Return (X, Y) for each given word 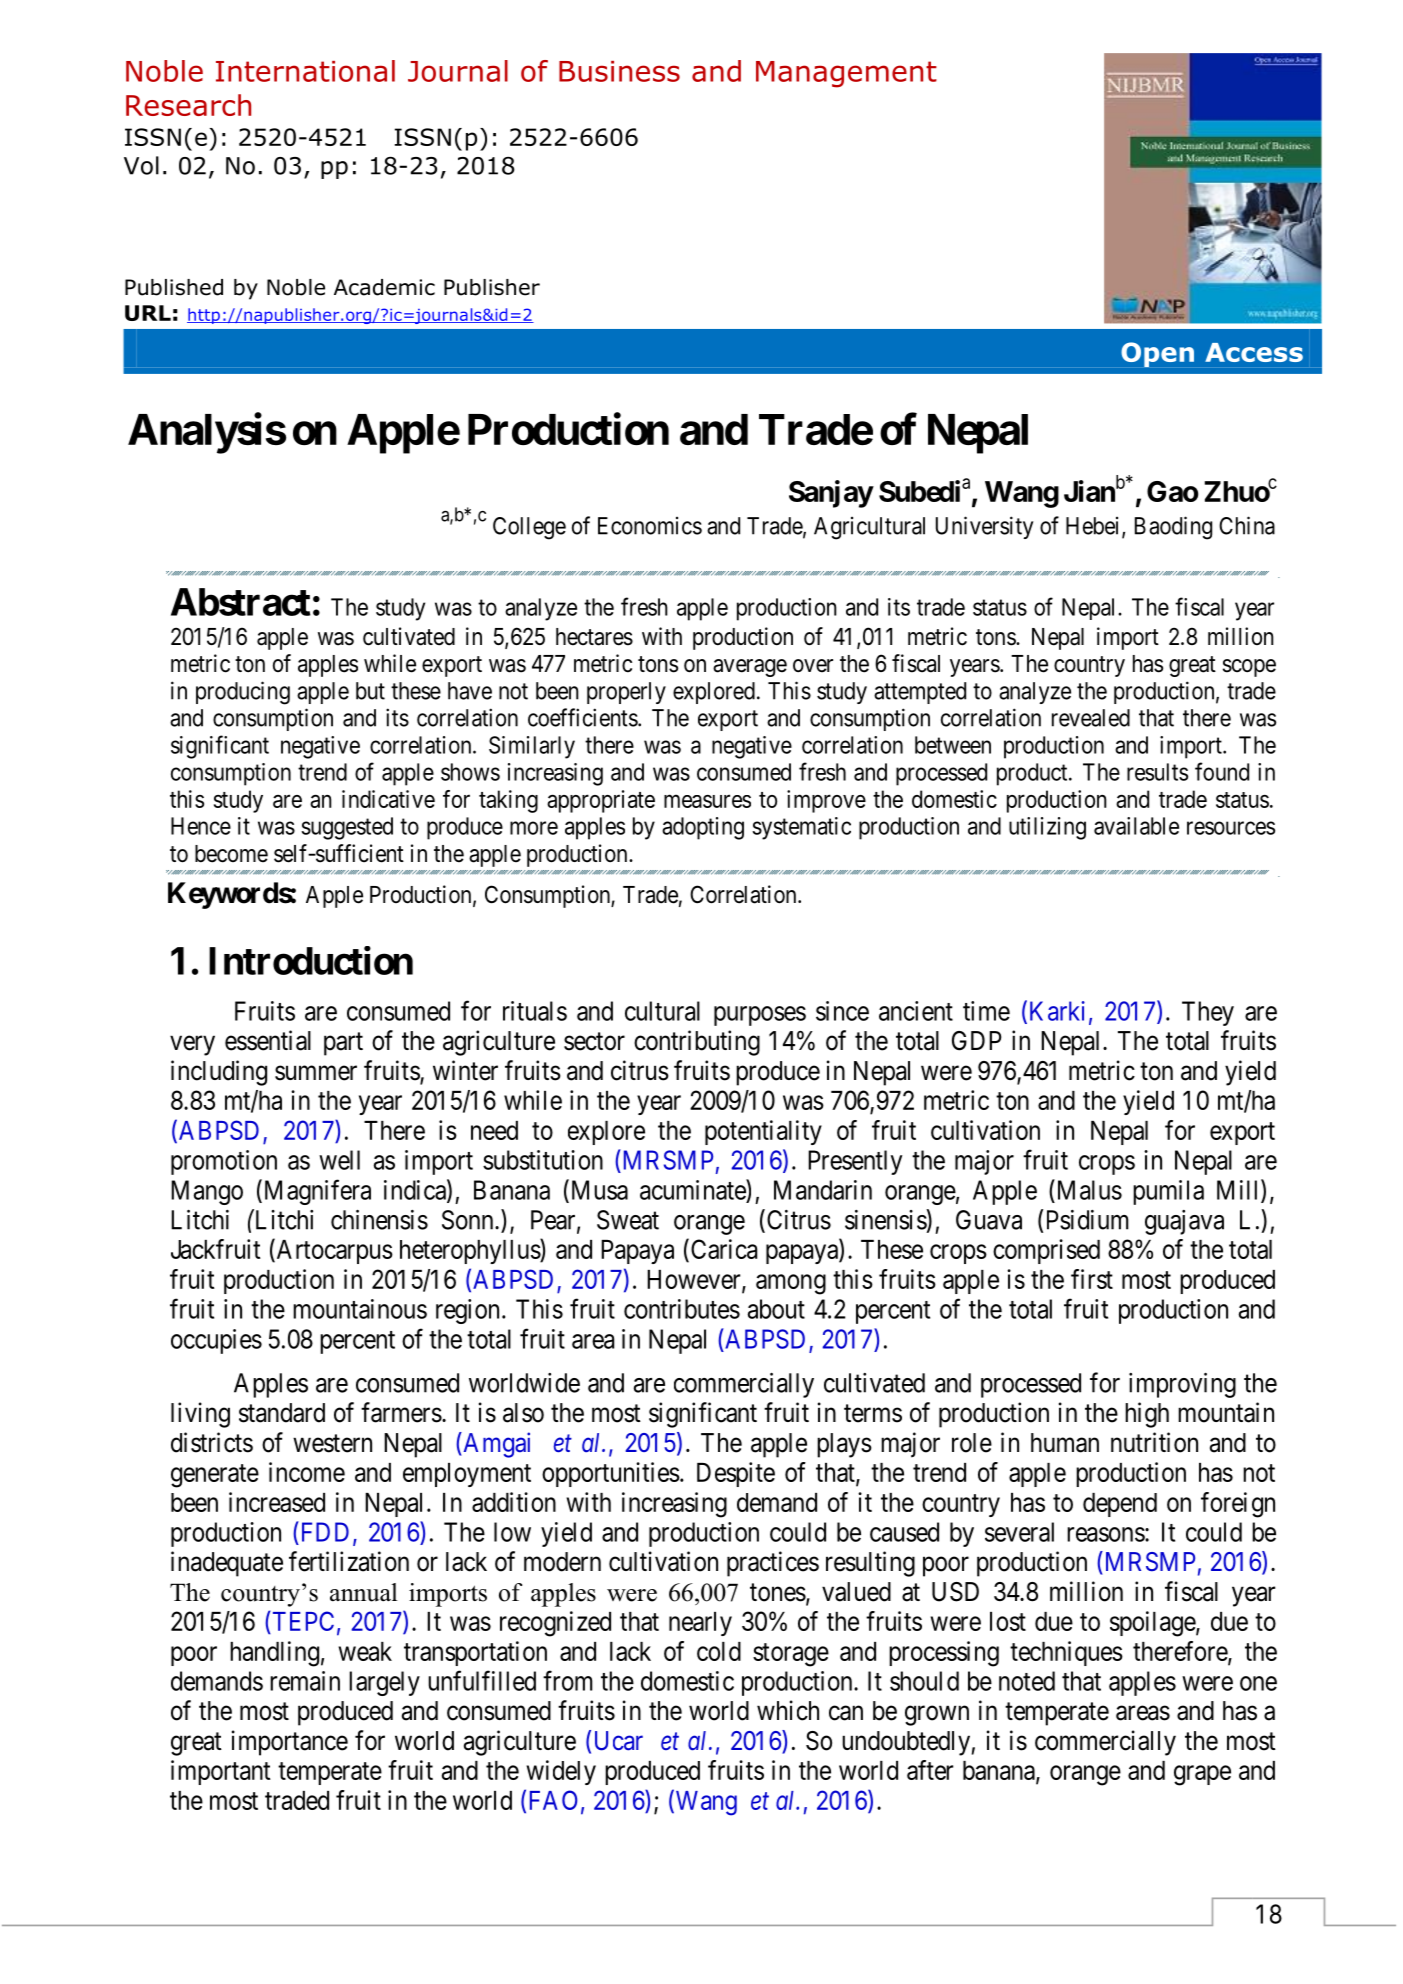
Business (619, 71)
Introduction (311, 960)
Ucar (619, 1741)
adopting (703, 828)
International (305, 71)
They (1208, 1013)
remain (305, 1681)
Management (846, 74)
